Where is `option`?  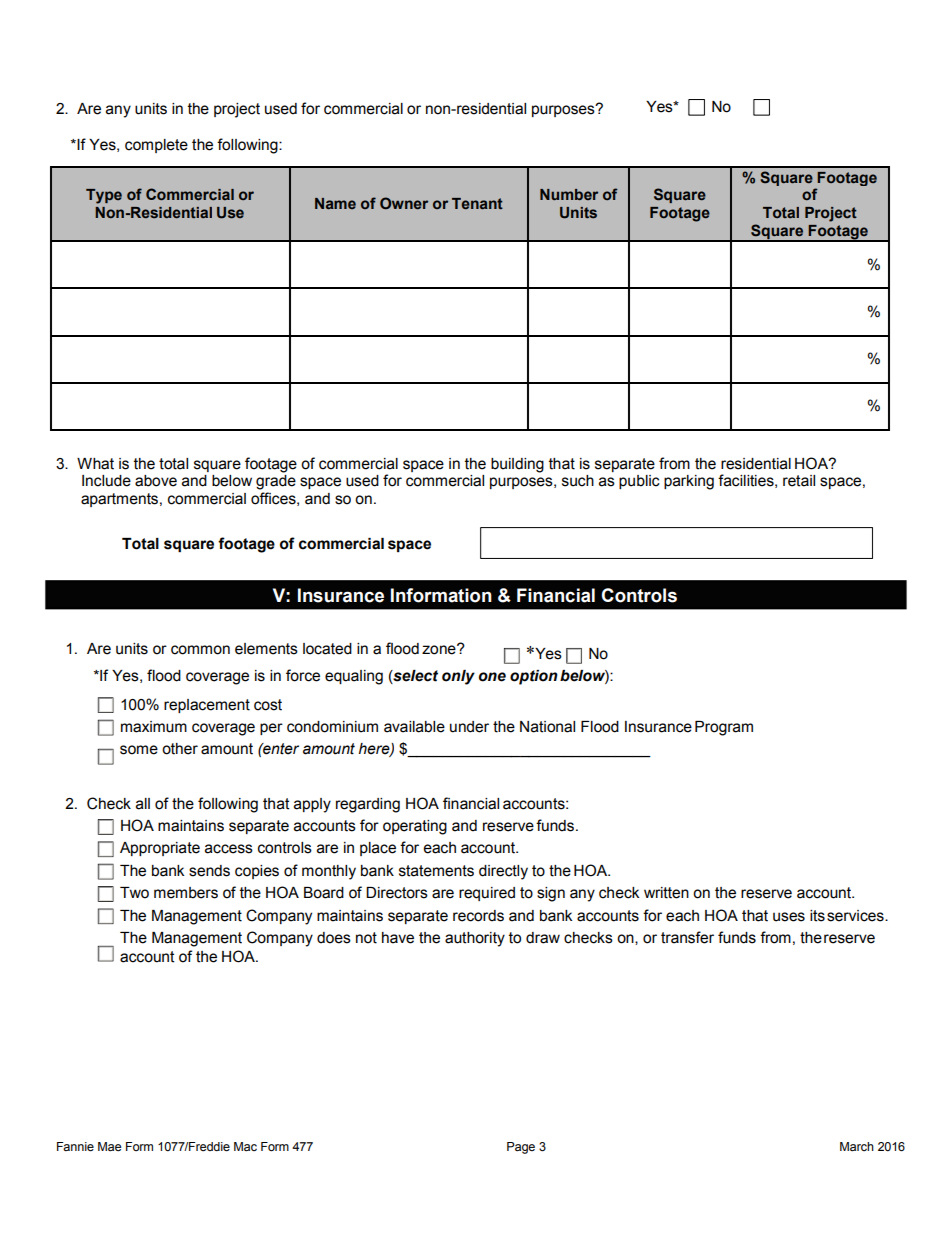
option is located at coordinates (534, 677).
